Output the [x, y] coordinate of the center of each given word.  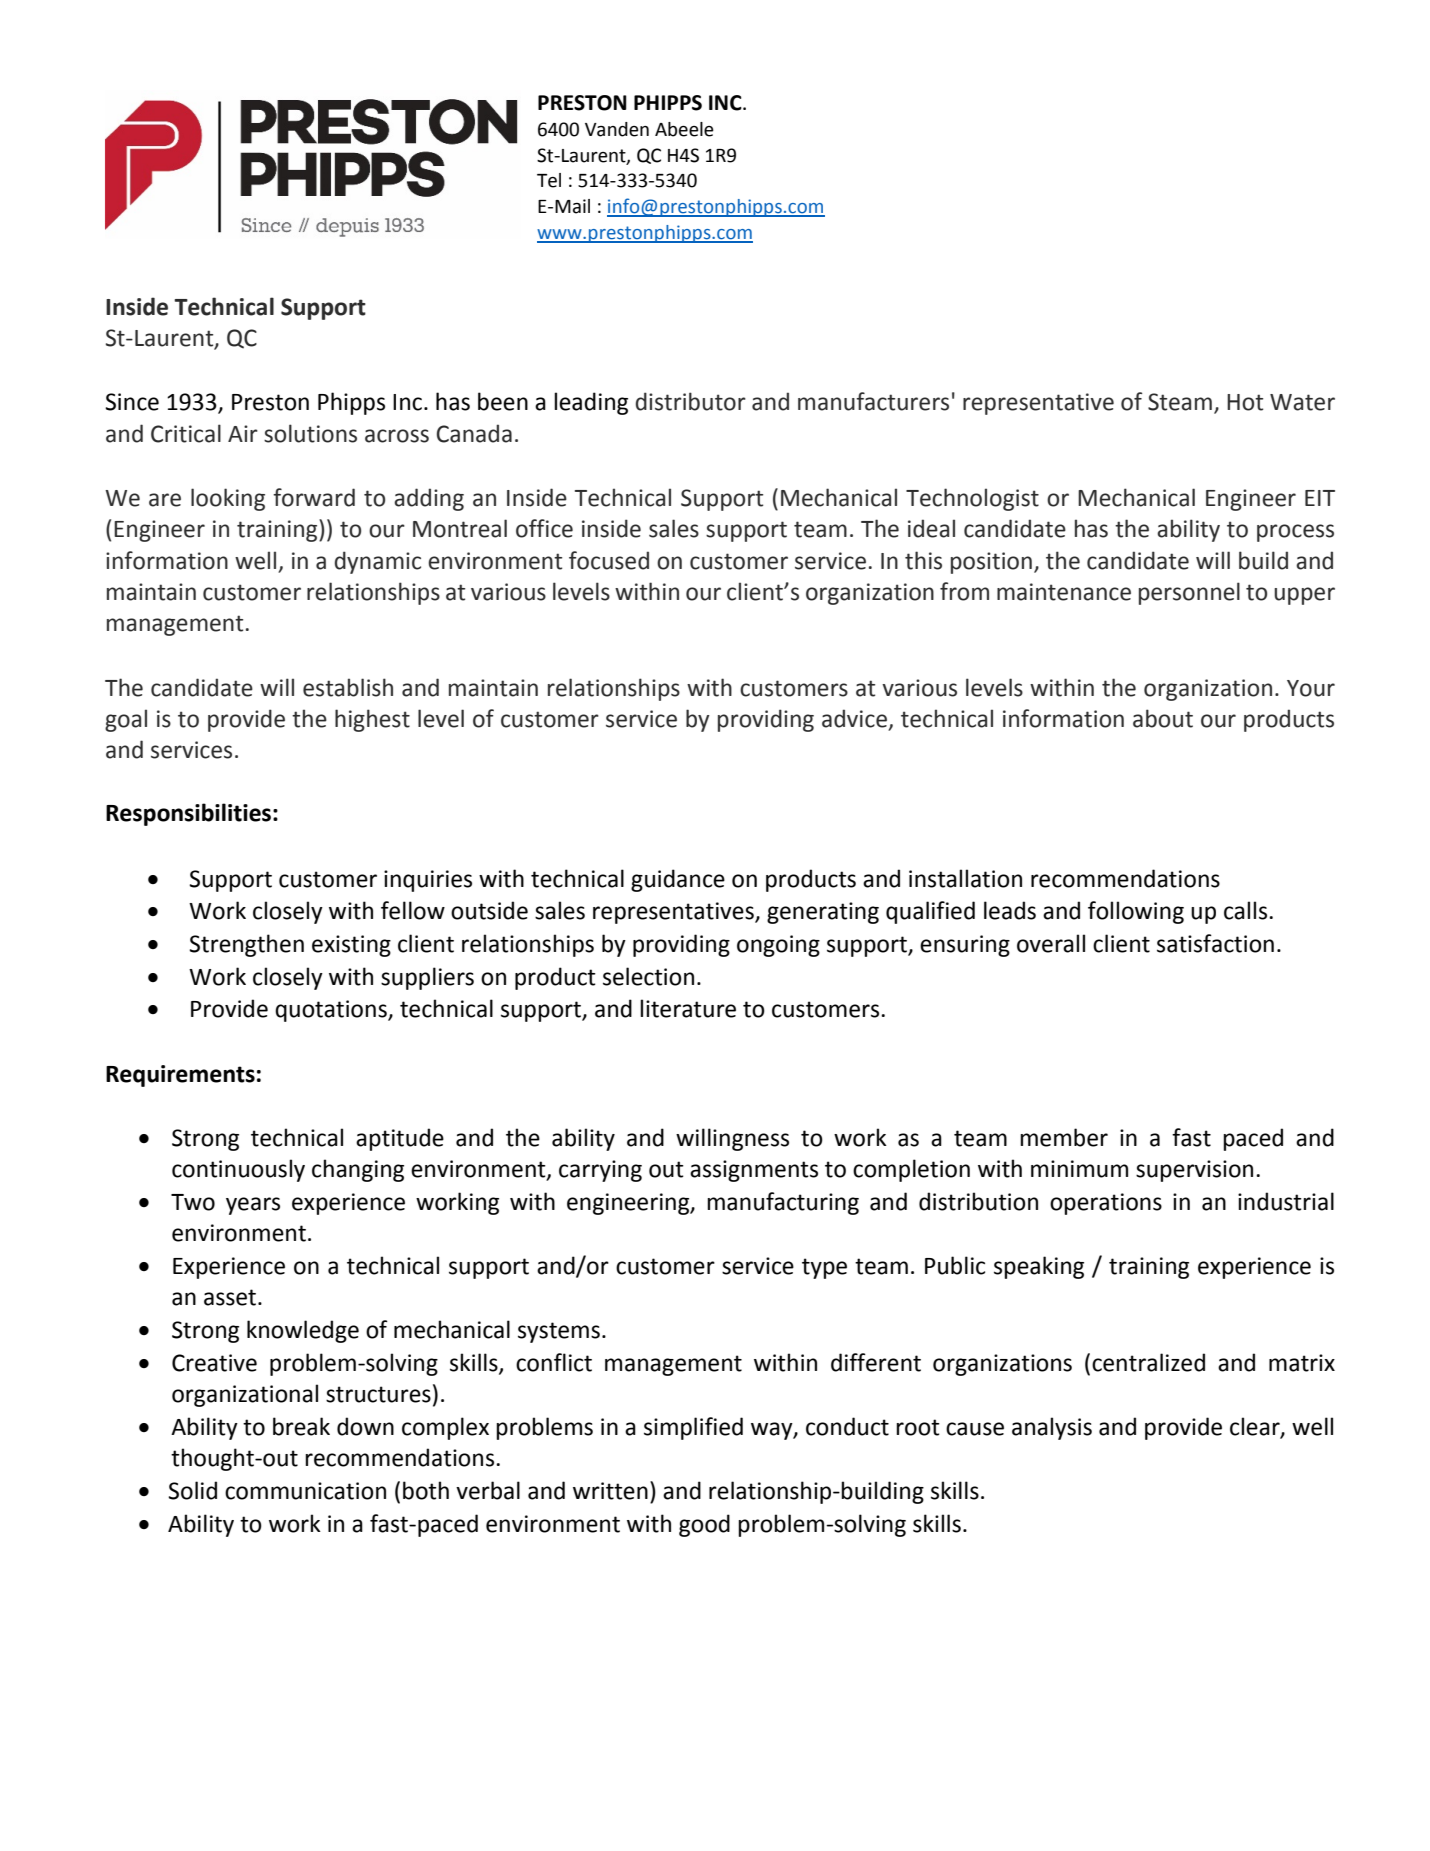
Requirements [180, 1076]
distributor [691, 401]
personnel [1189, 593]
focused [609, 560]
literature [688, 1008]
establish [348, 687]
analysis [1052, 1428]
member [1064, 1137]
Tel [549, 180]
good [704, 1525]
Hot [1245, 402]
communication [305, 1491]
